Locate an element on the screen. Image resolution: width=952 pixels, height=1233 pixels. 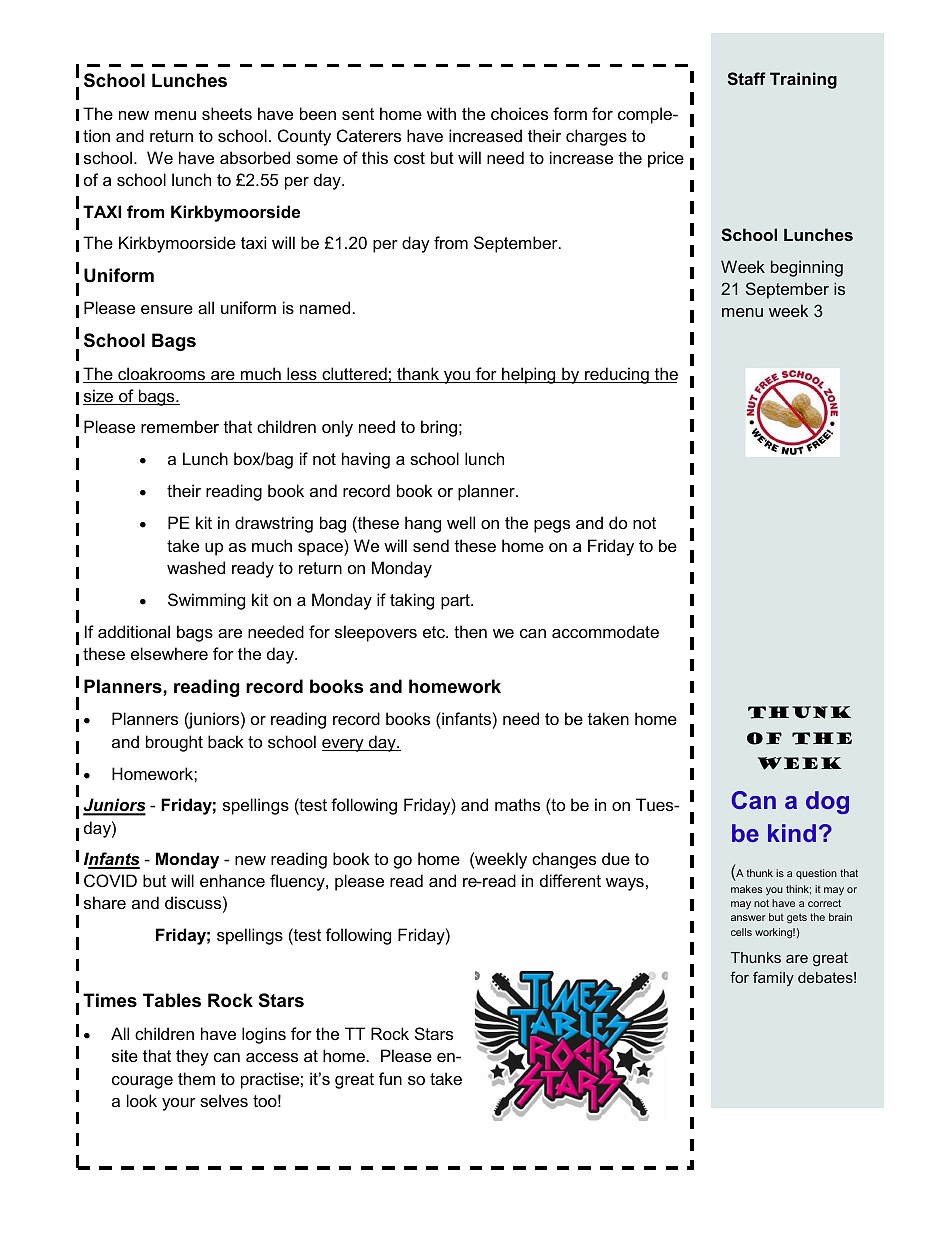
remember is located at coordinates (180, 426).
